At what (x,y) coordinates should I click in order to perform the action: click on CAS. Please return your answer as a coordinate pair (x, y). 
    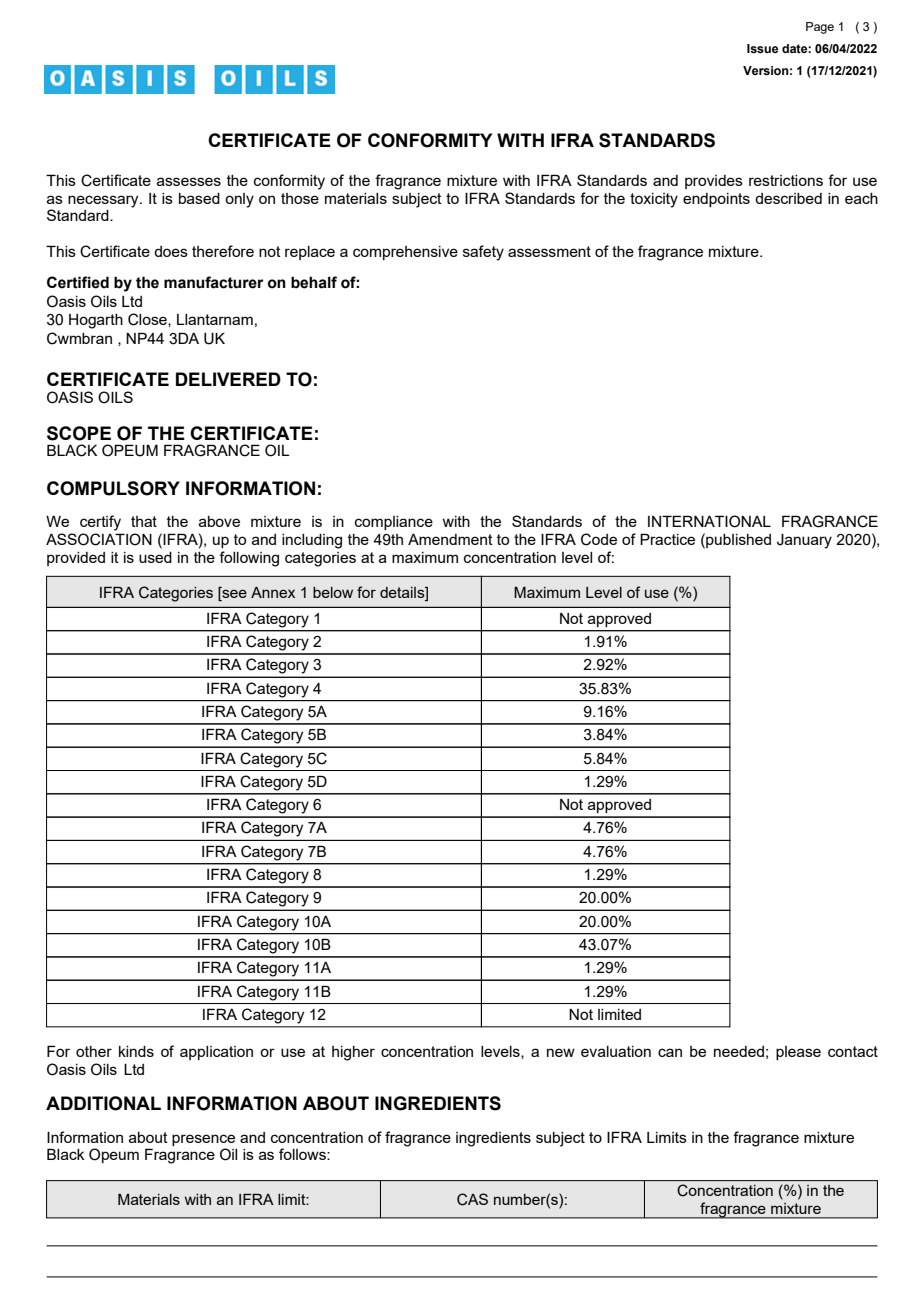
    Looking at the image, I should click on (472, 1199).
